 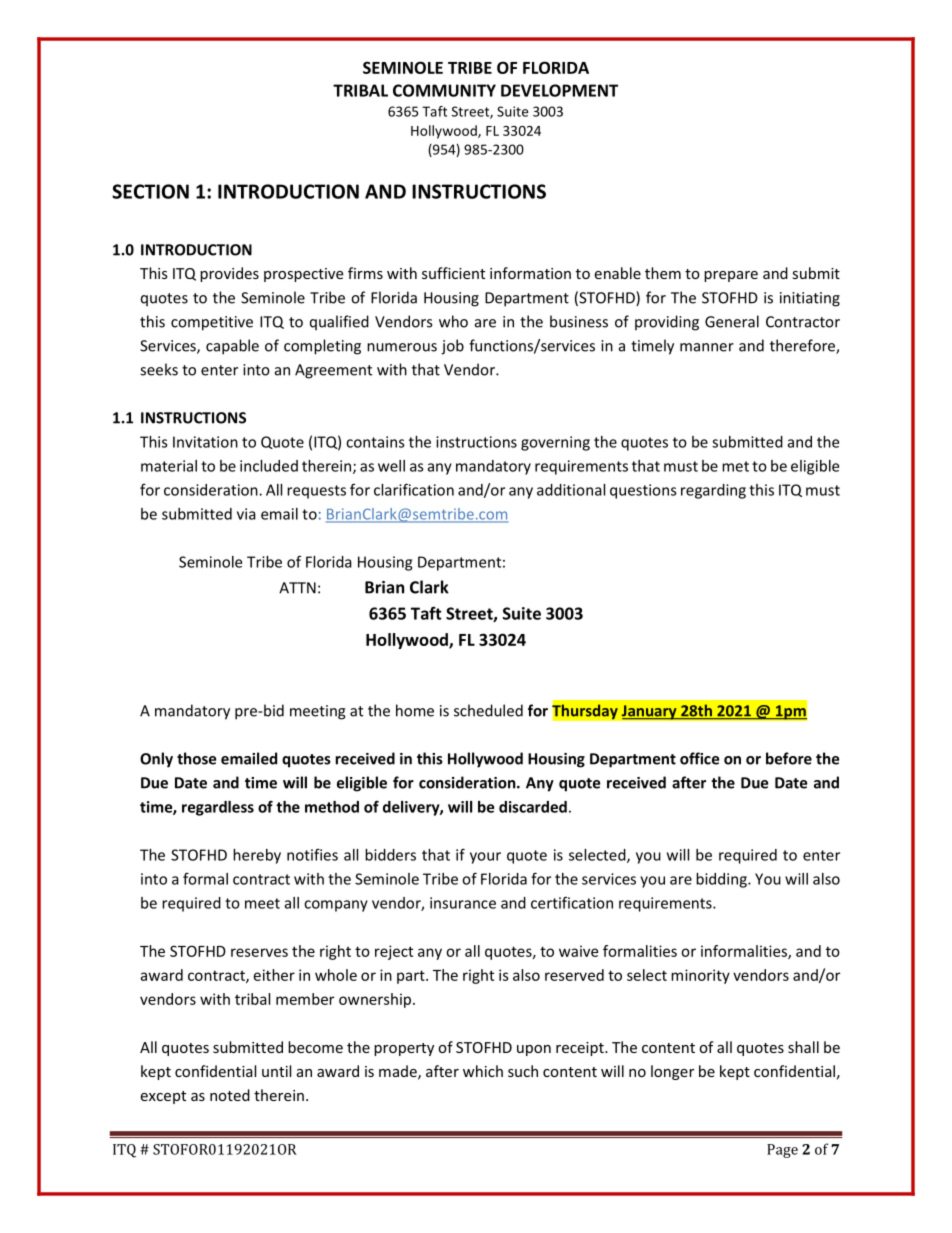 What do you see at coordinates (707, 347) in the image?
I see `manner` at bounding box center [707, 347].
